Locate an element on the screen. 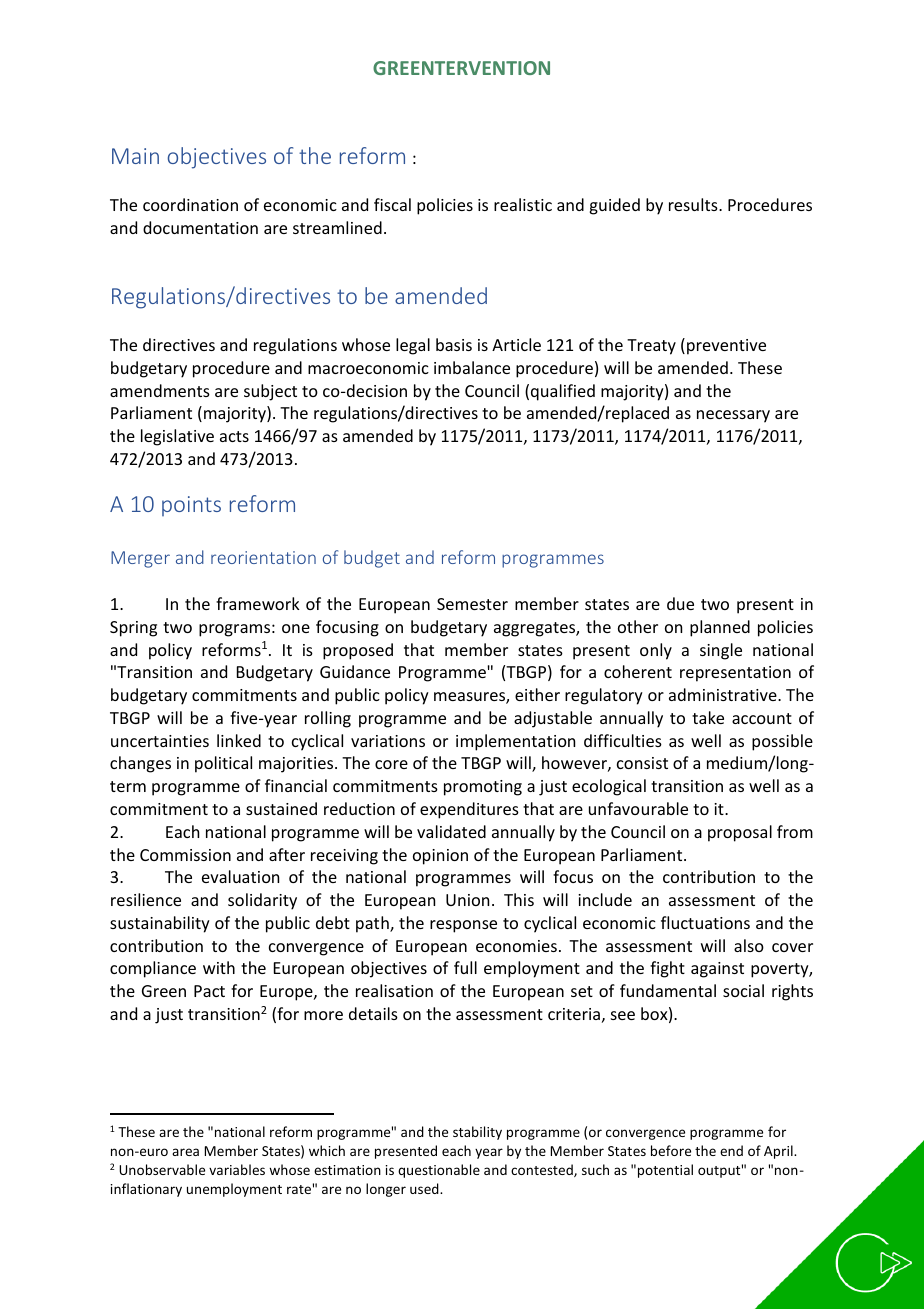 This screenshot has width=924, height=1309. realistic is located at coordinates (523, 204).
